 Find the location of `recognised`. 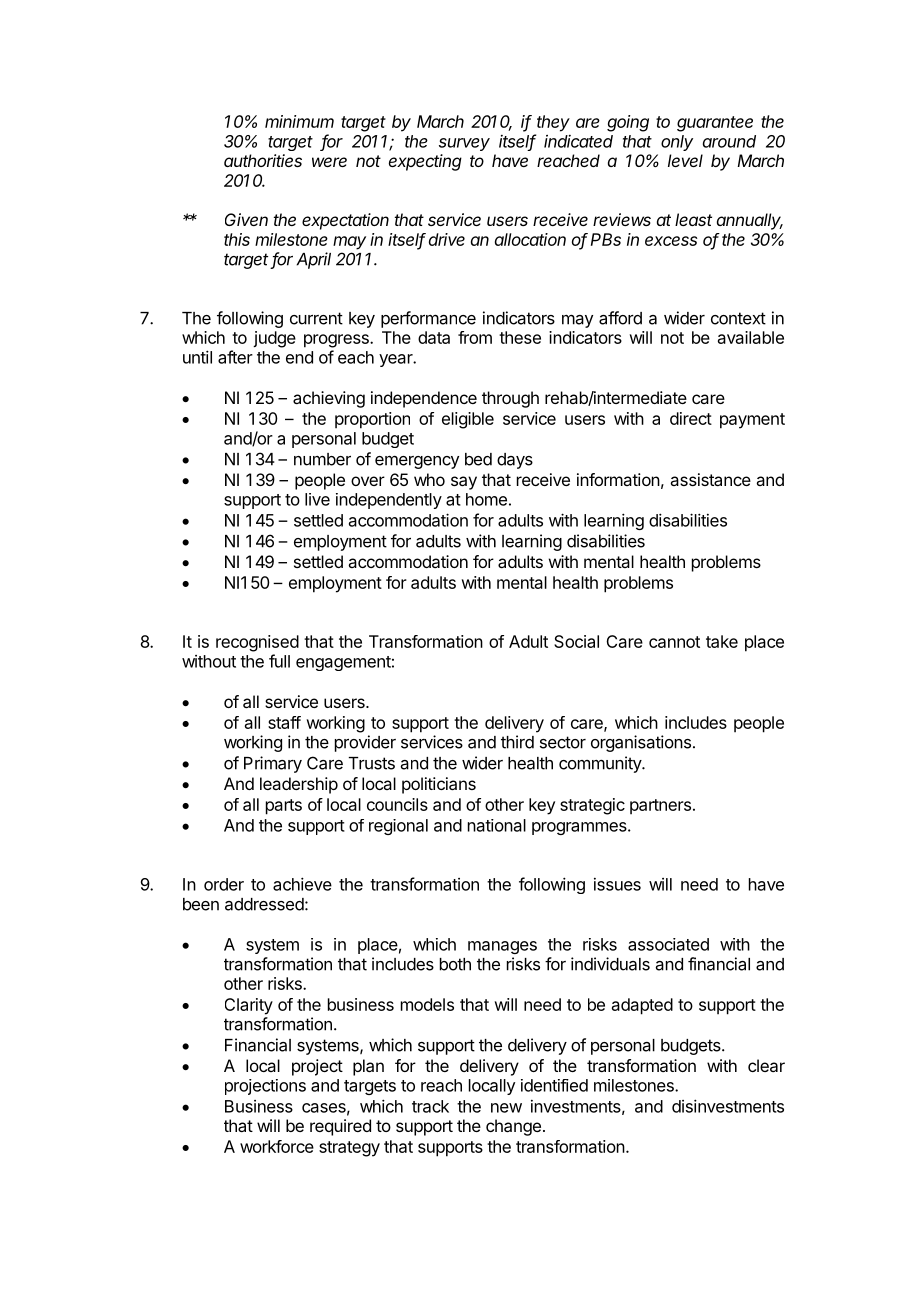

recognised is located at coordinates (257, 643).
